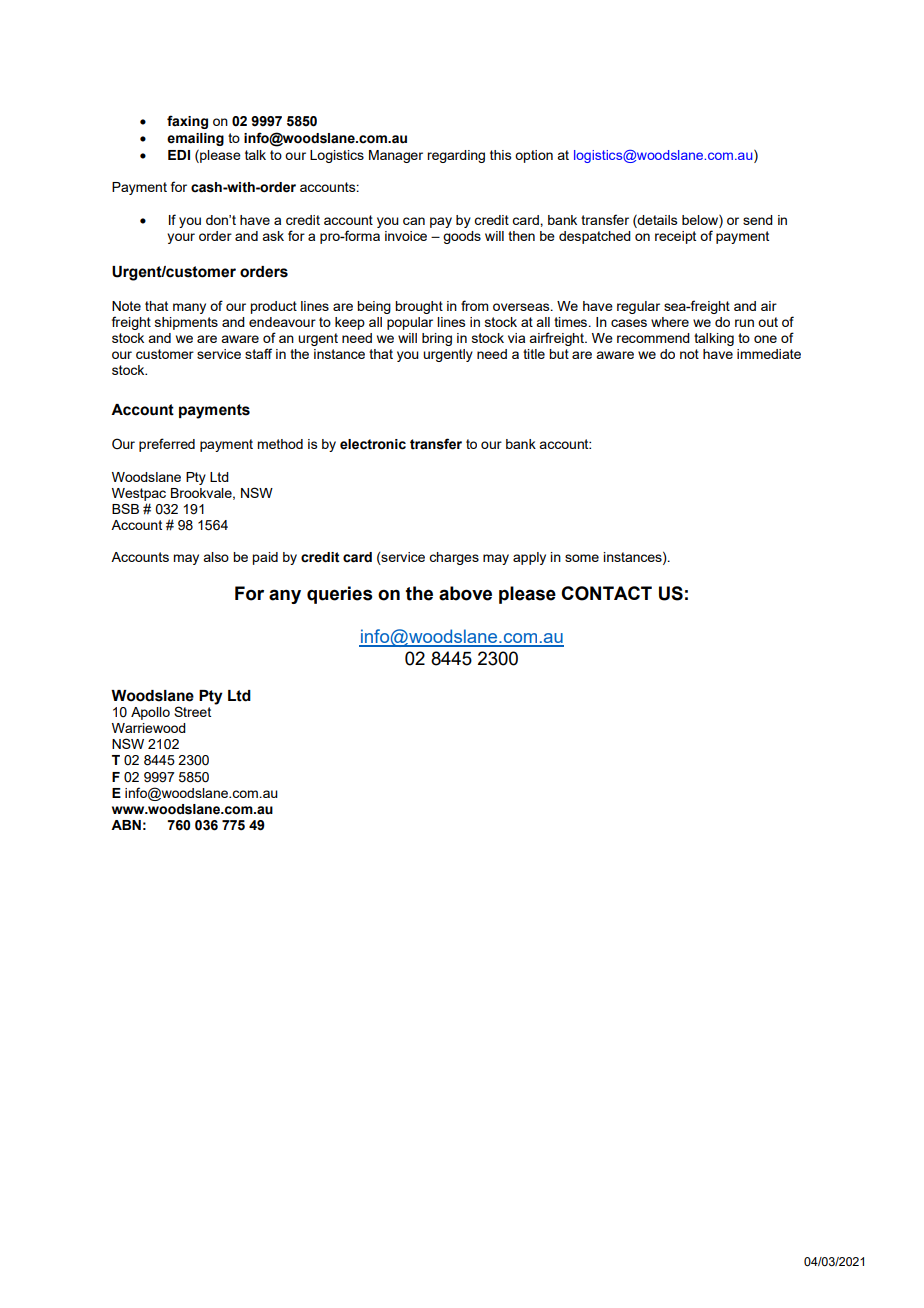 The image size is (924, 1308). Describe the element at coordinates (126, 825) in the page. I see `ABN` at that location.
